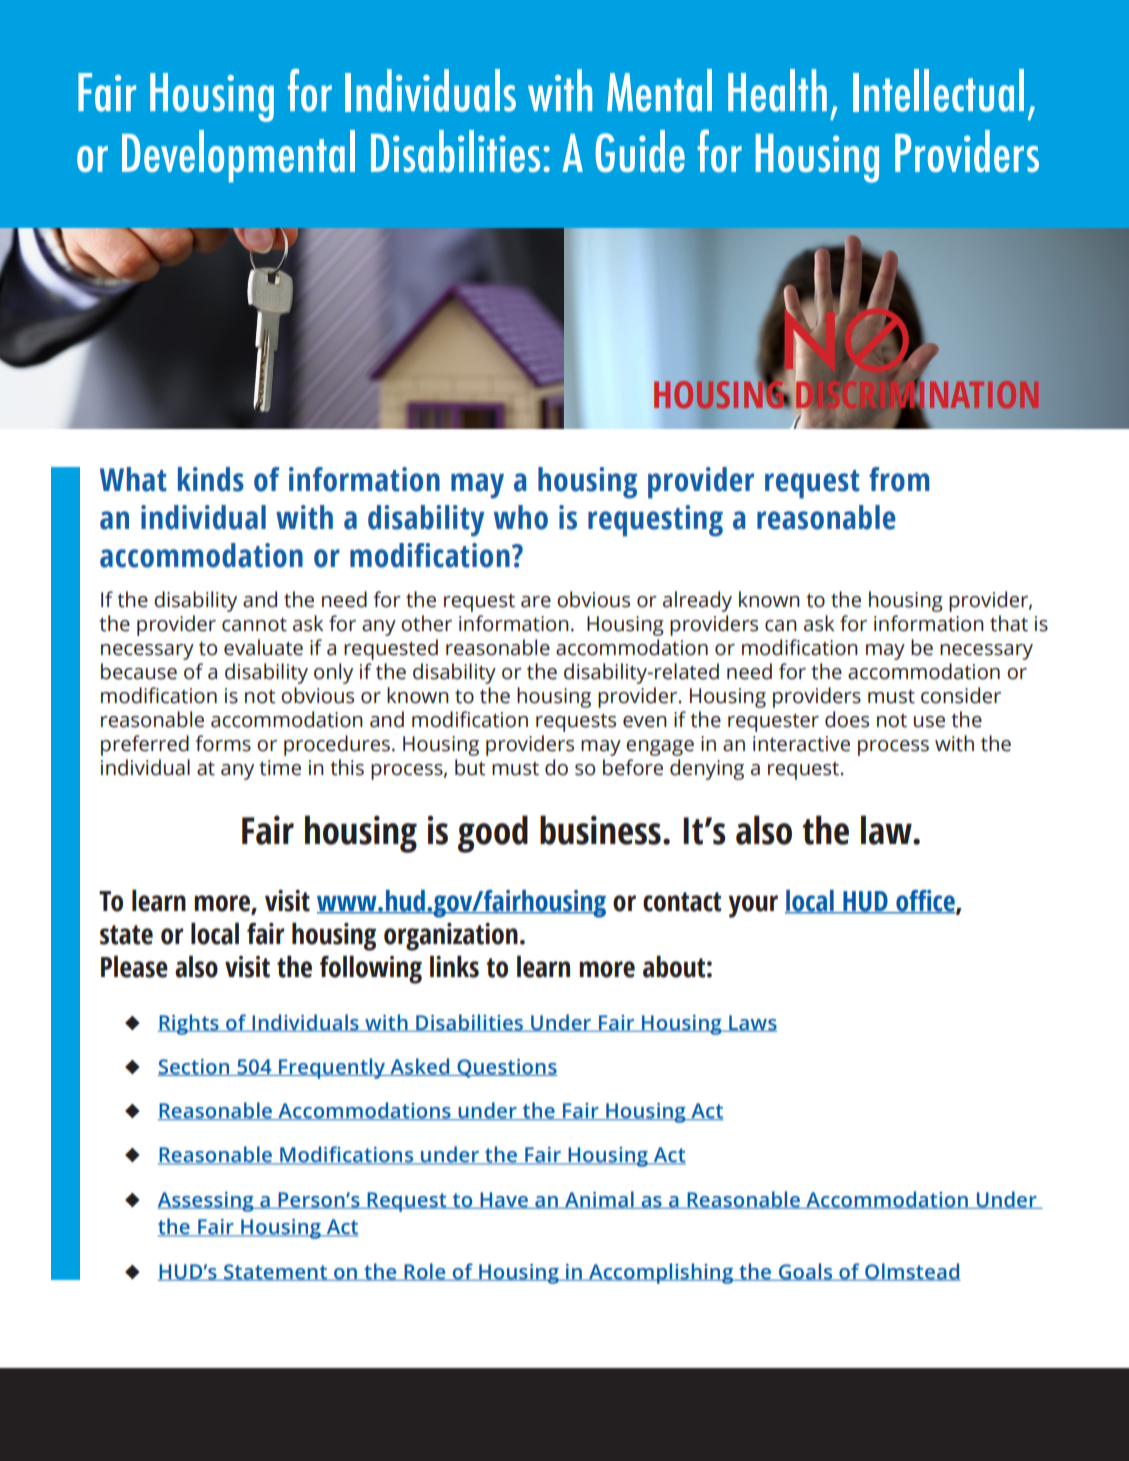  I want to click on Health, so click(777, 90).
